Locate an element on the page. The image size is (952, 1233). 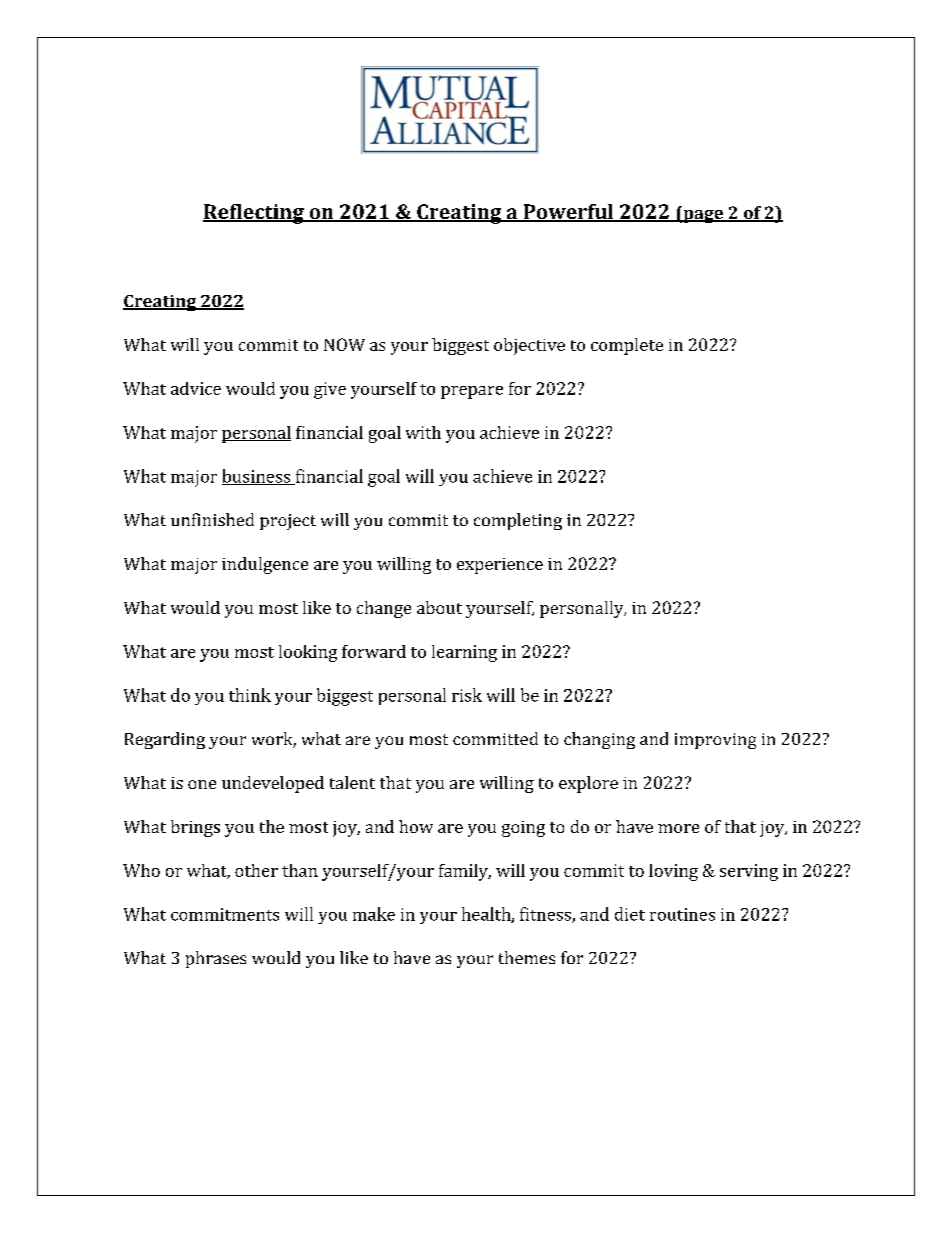
indulgence is located at coordinates (265, 565).
